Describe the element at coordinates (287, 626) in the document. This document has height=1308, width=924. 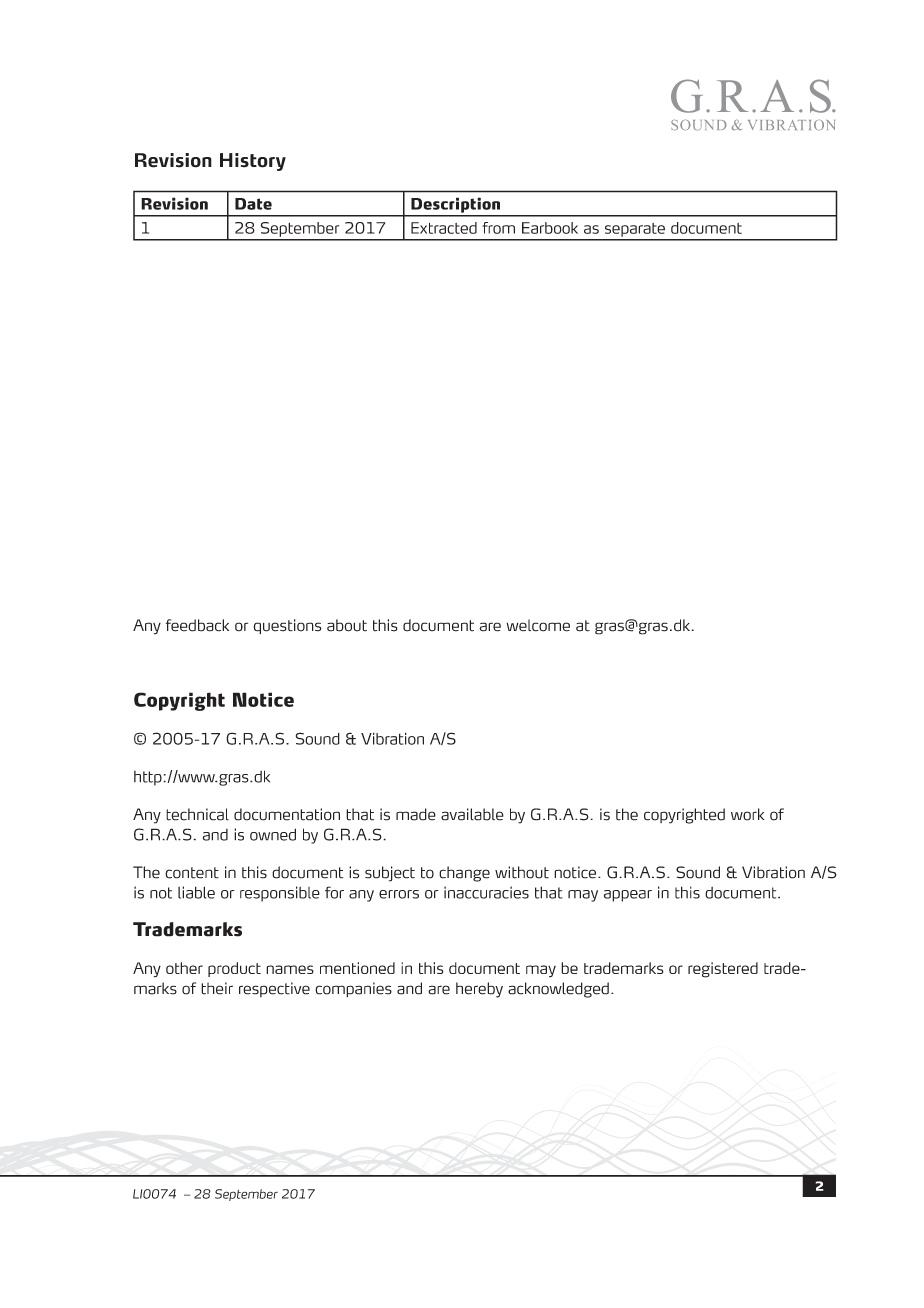
I see `questions` at that location.
